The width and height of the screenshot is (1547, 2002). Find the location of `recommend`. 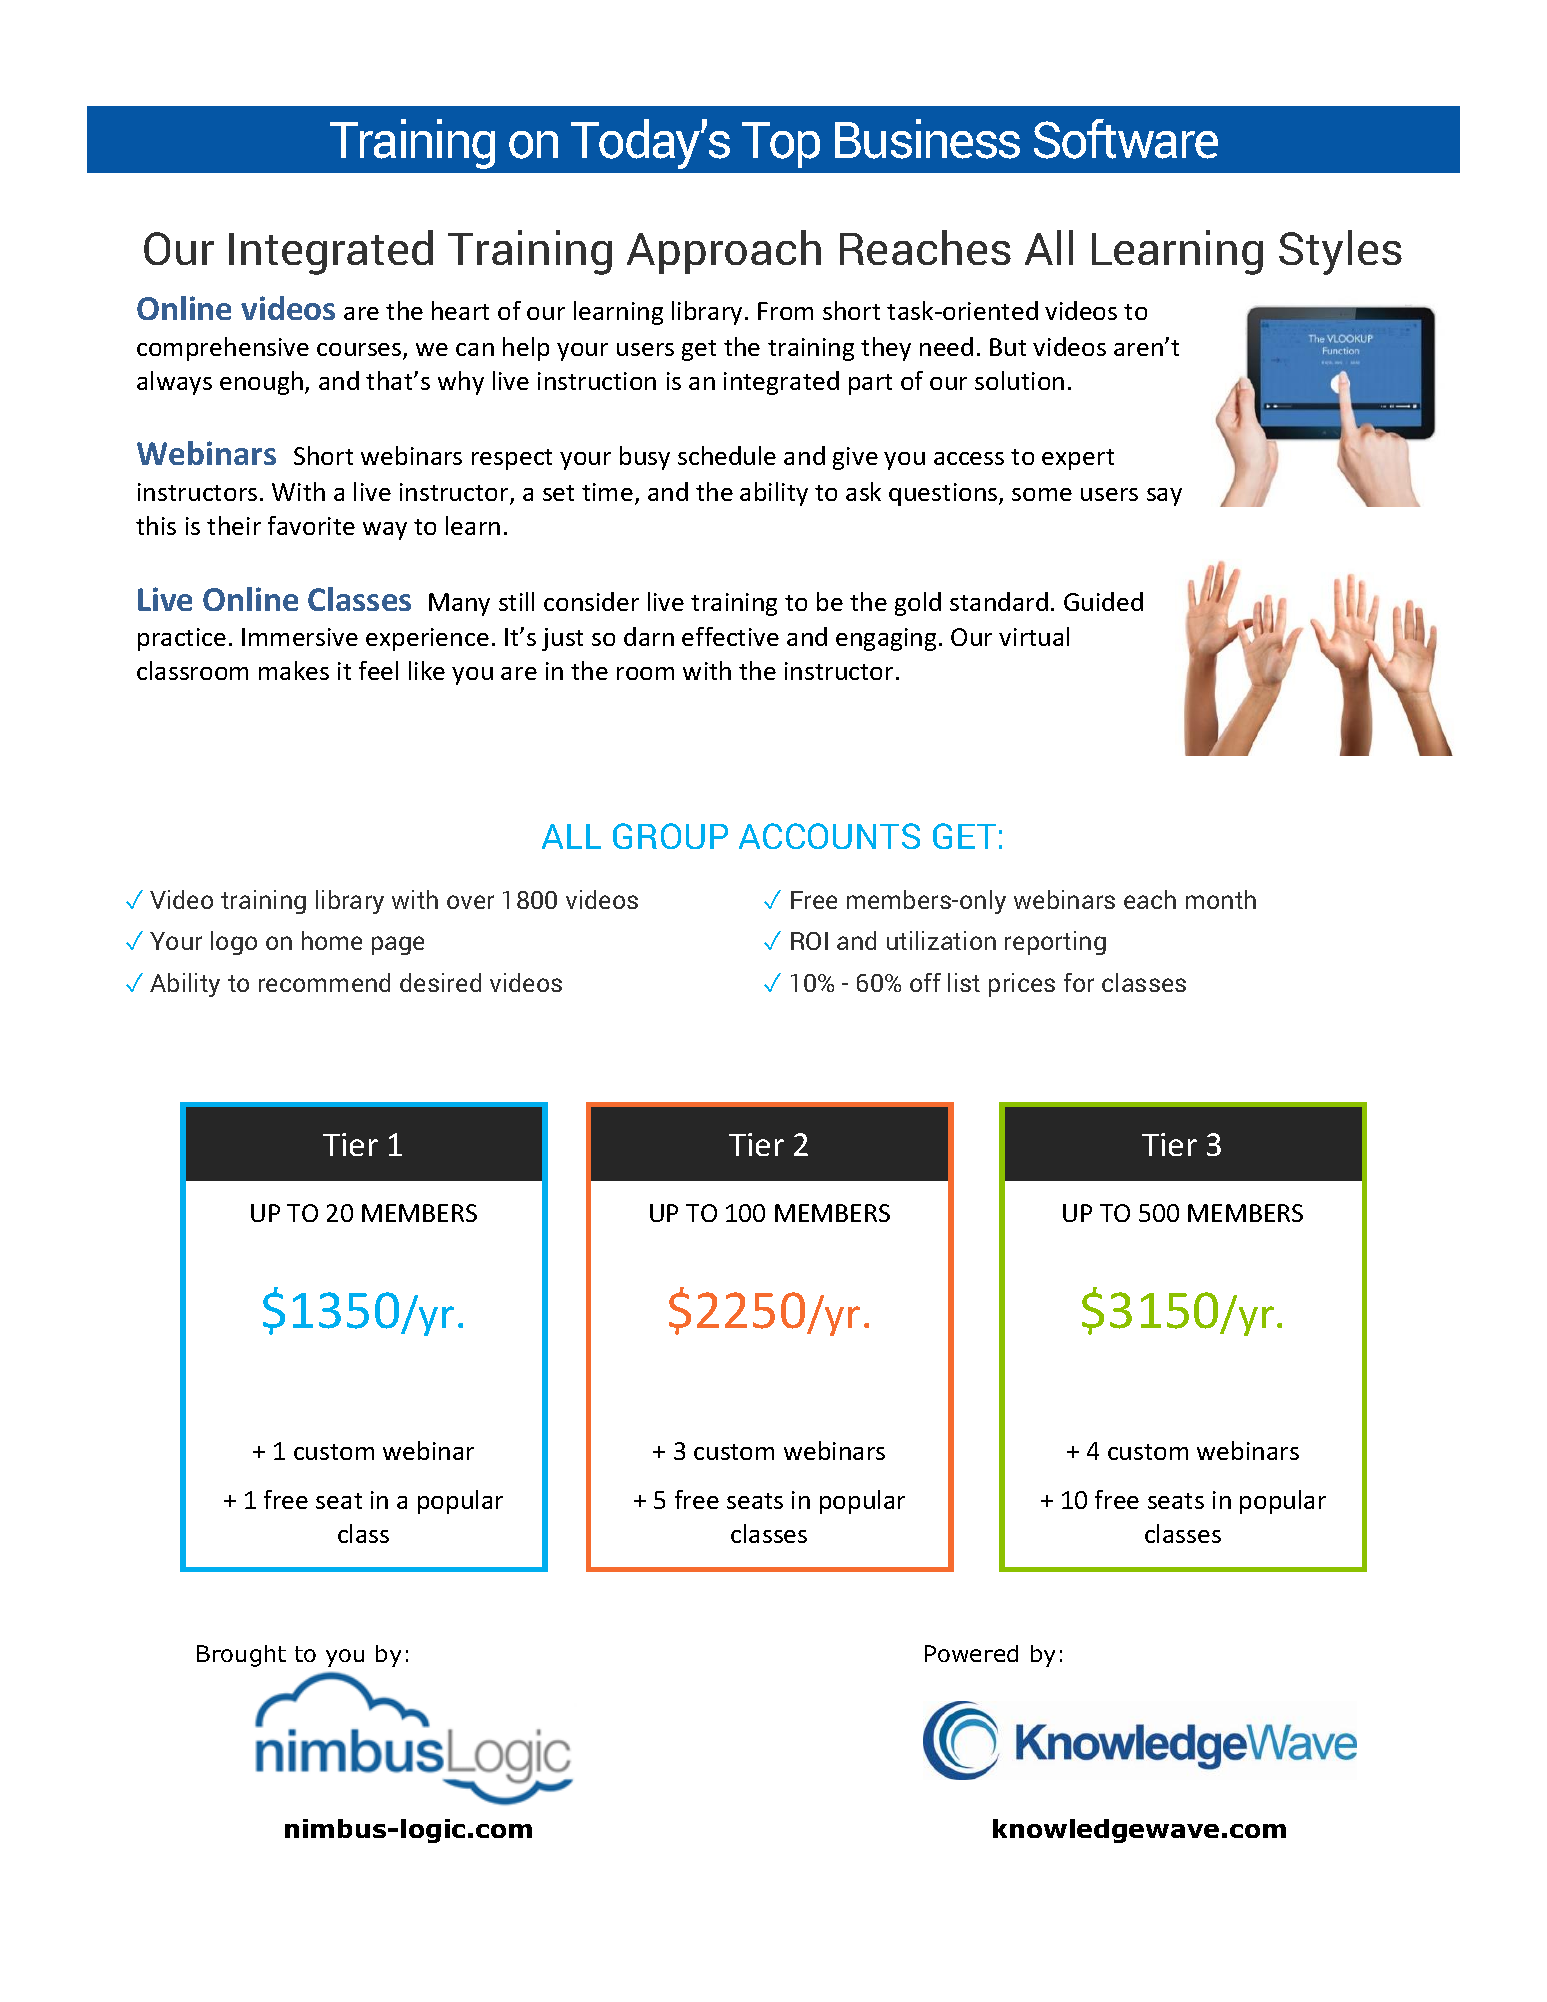

recommend is located at coordinates (324, 982).
